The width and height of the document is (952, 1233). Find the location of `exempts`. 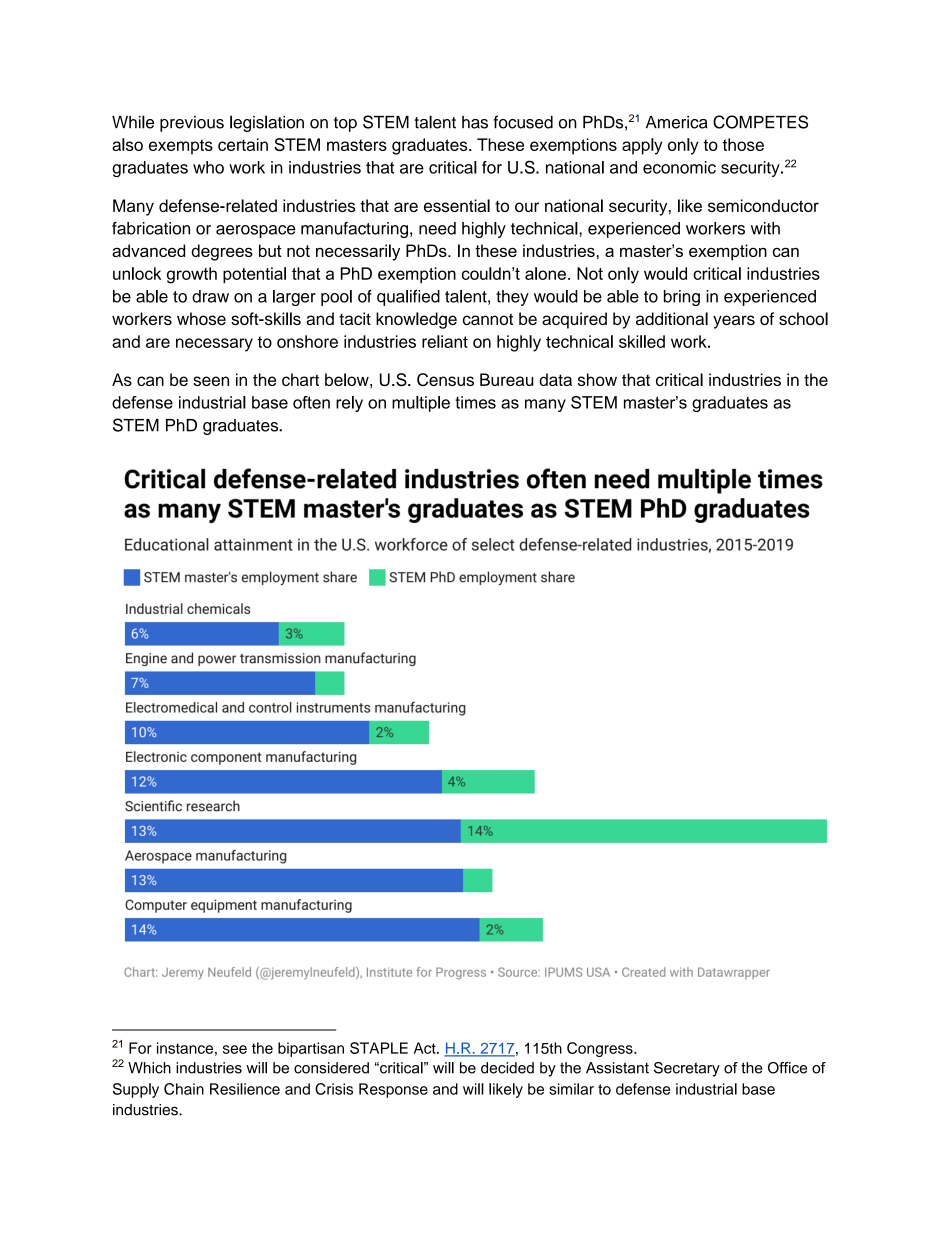

exempts is located at coordinates (181, 147).
